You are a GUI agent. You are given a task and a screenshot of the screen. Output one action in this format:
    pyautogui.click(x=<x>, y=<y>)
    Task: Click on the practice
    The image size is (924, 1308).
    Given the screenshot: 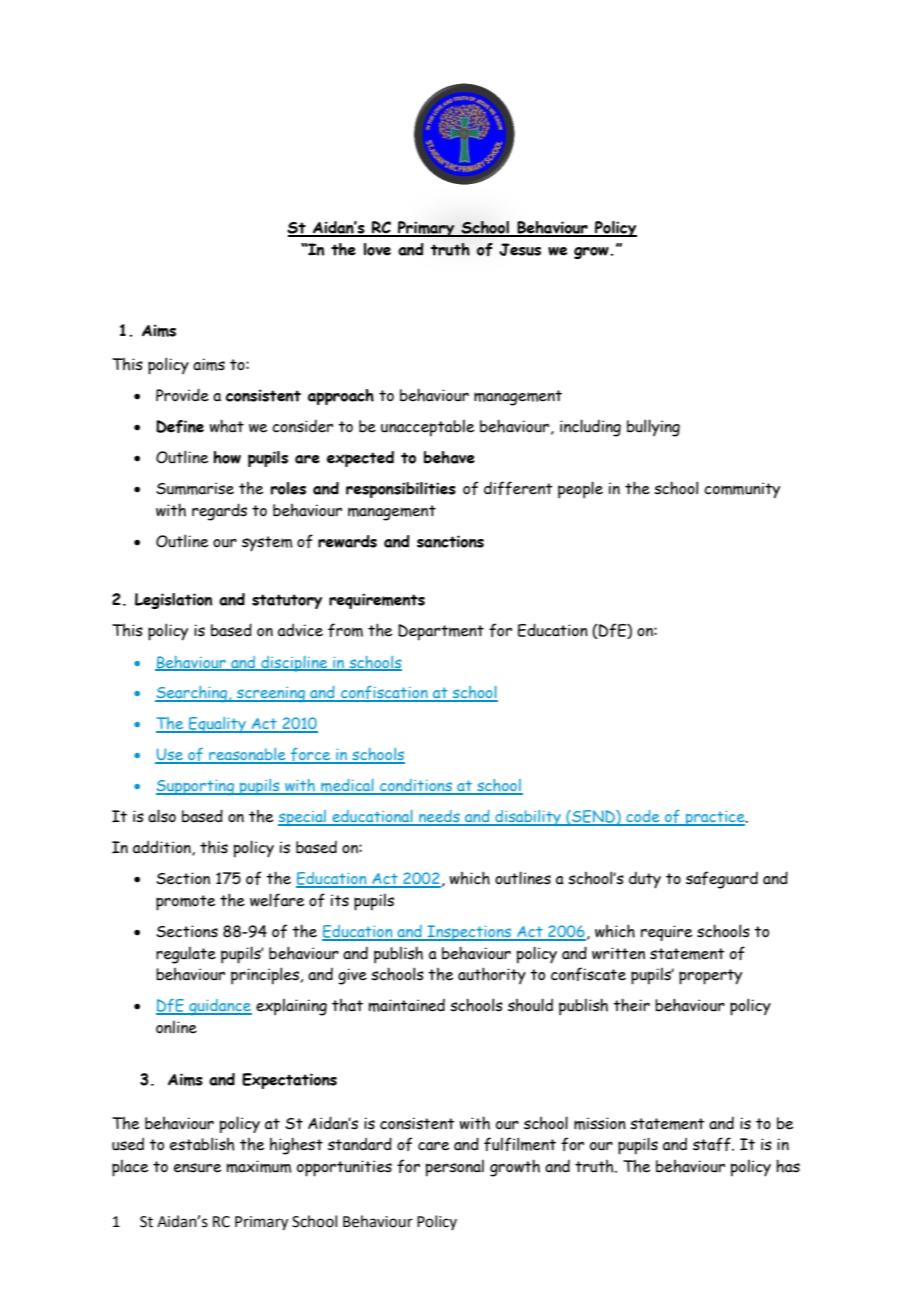 What is the action you would take?
    pyautogui.click(x=715, y=818)
